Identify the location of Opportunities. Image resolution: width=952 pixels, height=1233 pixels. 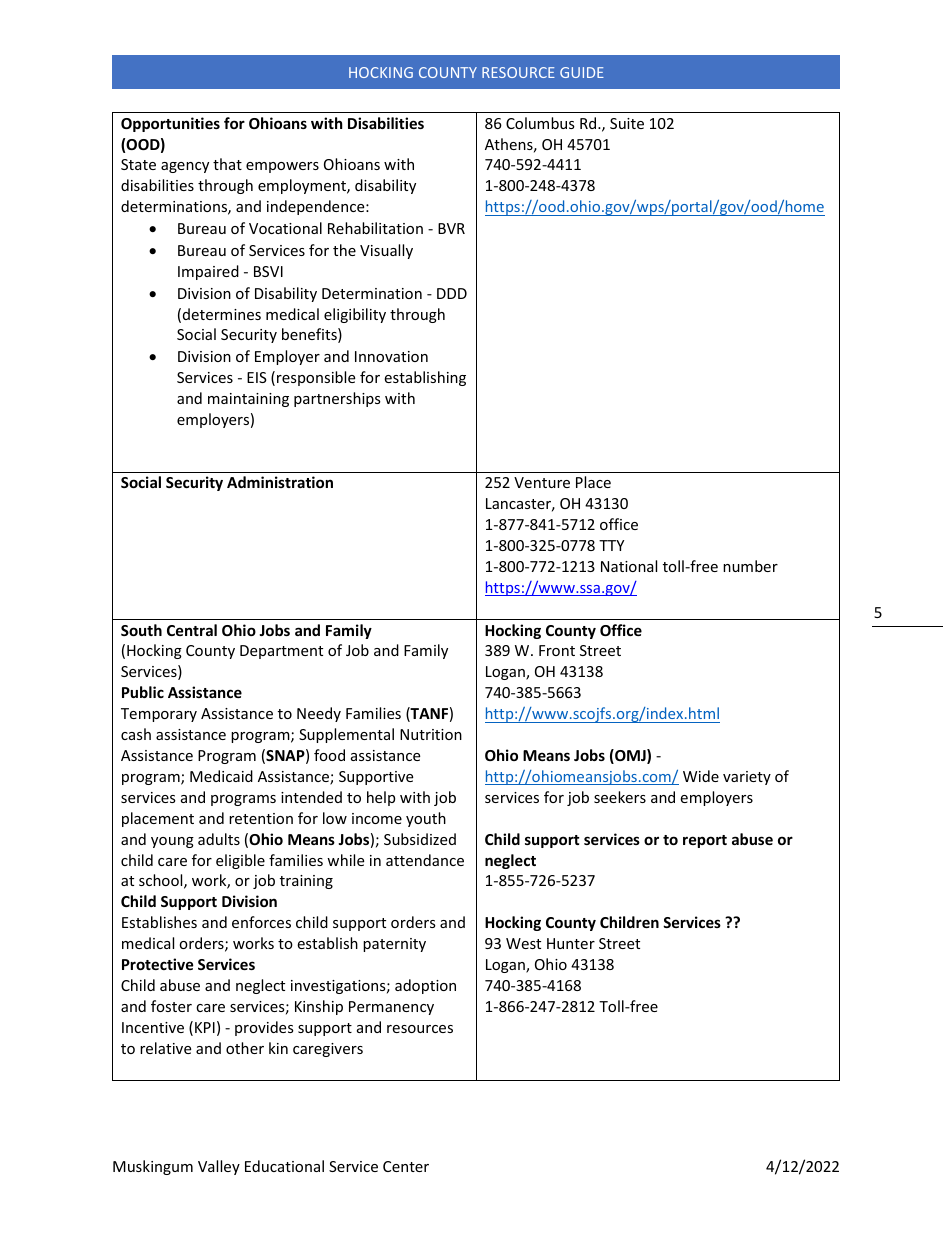
(170, 124).
